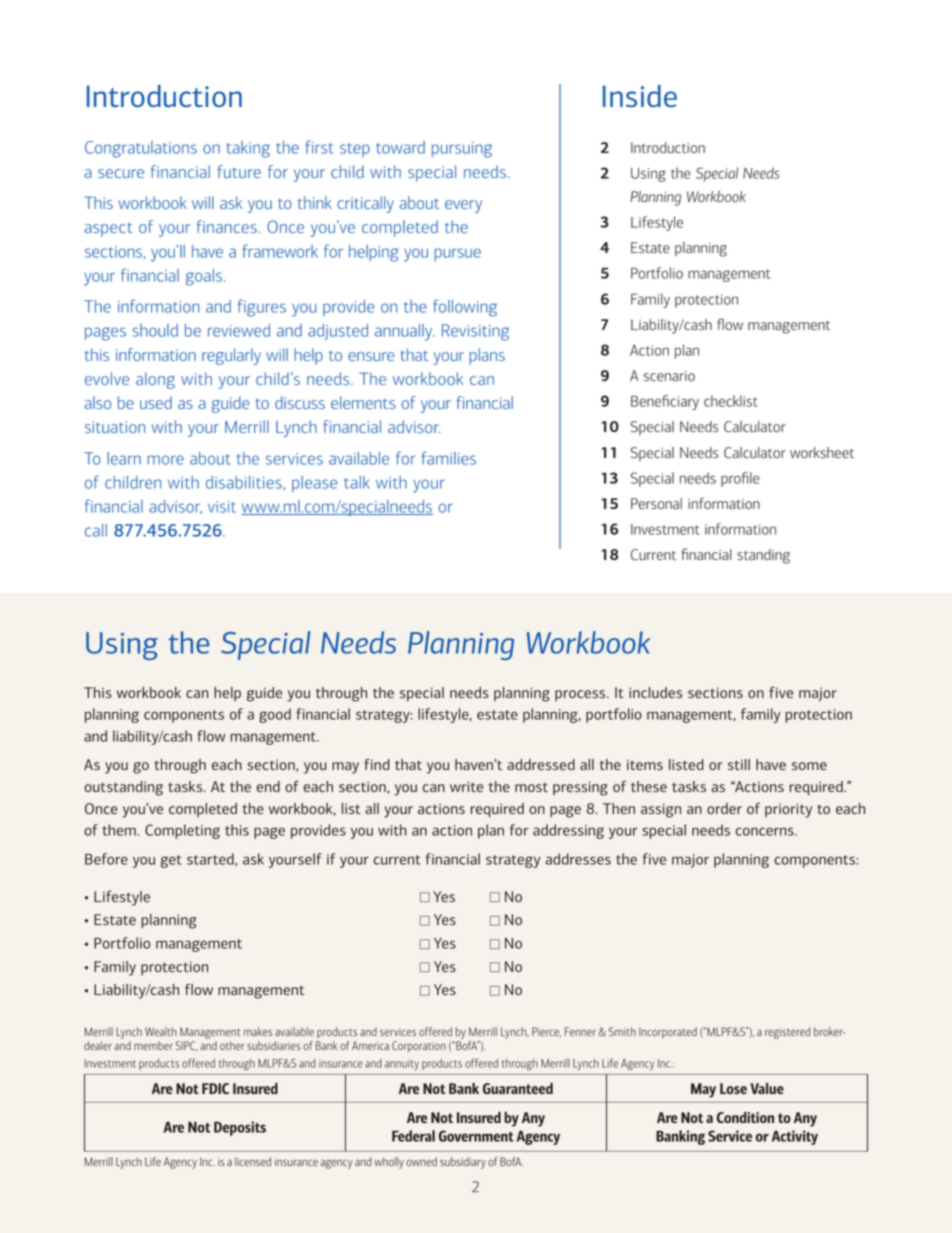 The image size is (952, 1233). Describe the element at coordinates (640, 96) in the image. I see `Inside` at that location.
